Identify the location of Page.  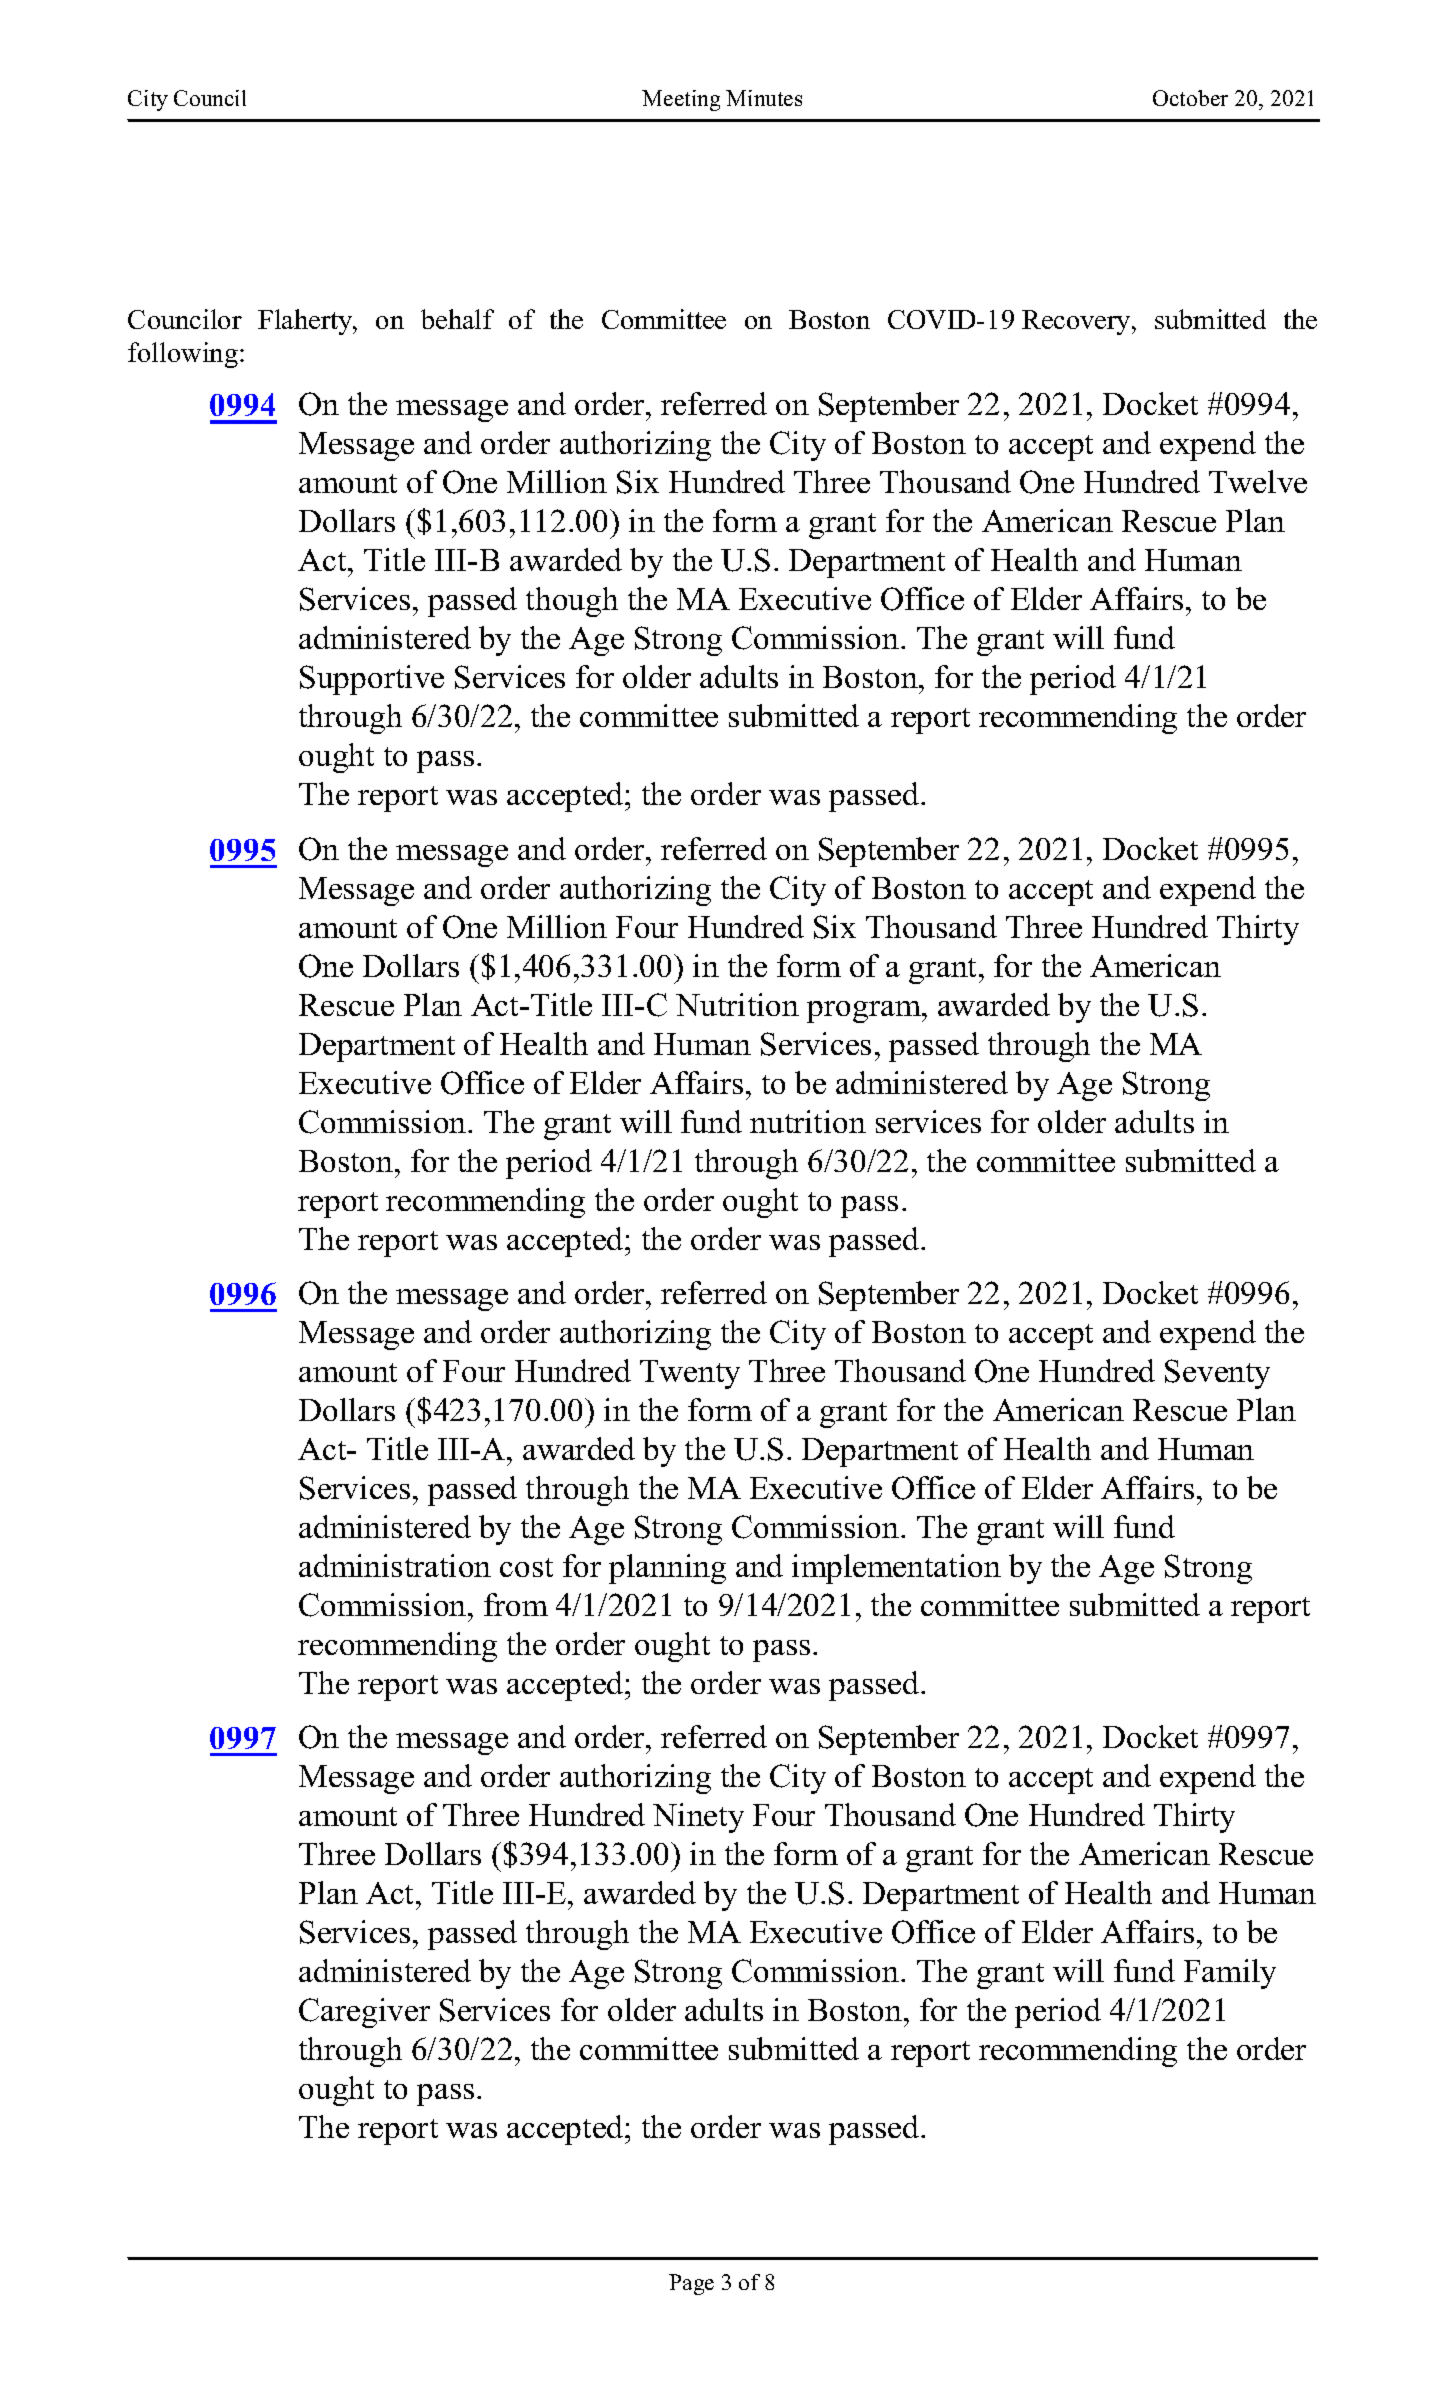
(691, 2284).
